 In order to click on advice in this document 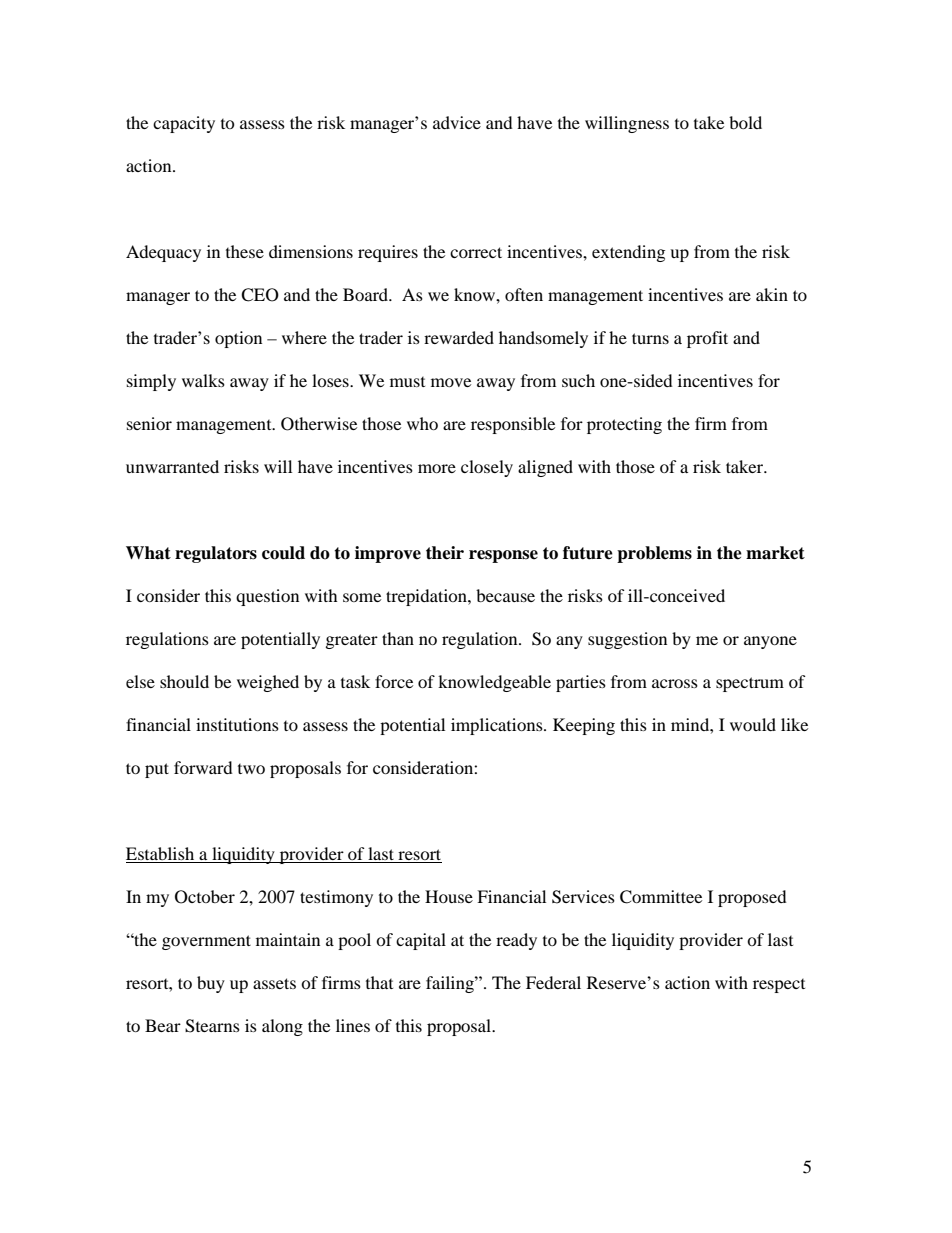, I will do `click(457, 122)`.
